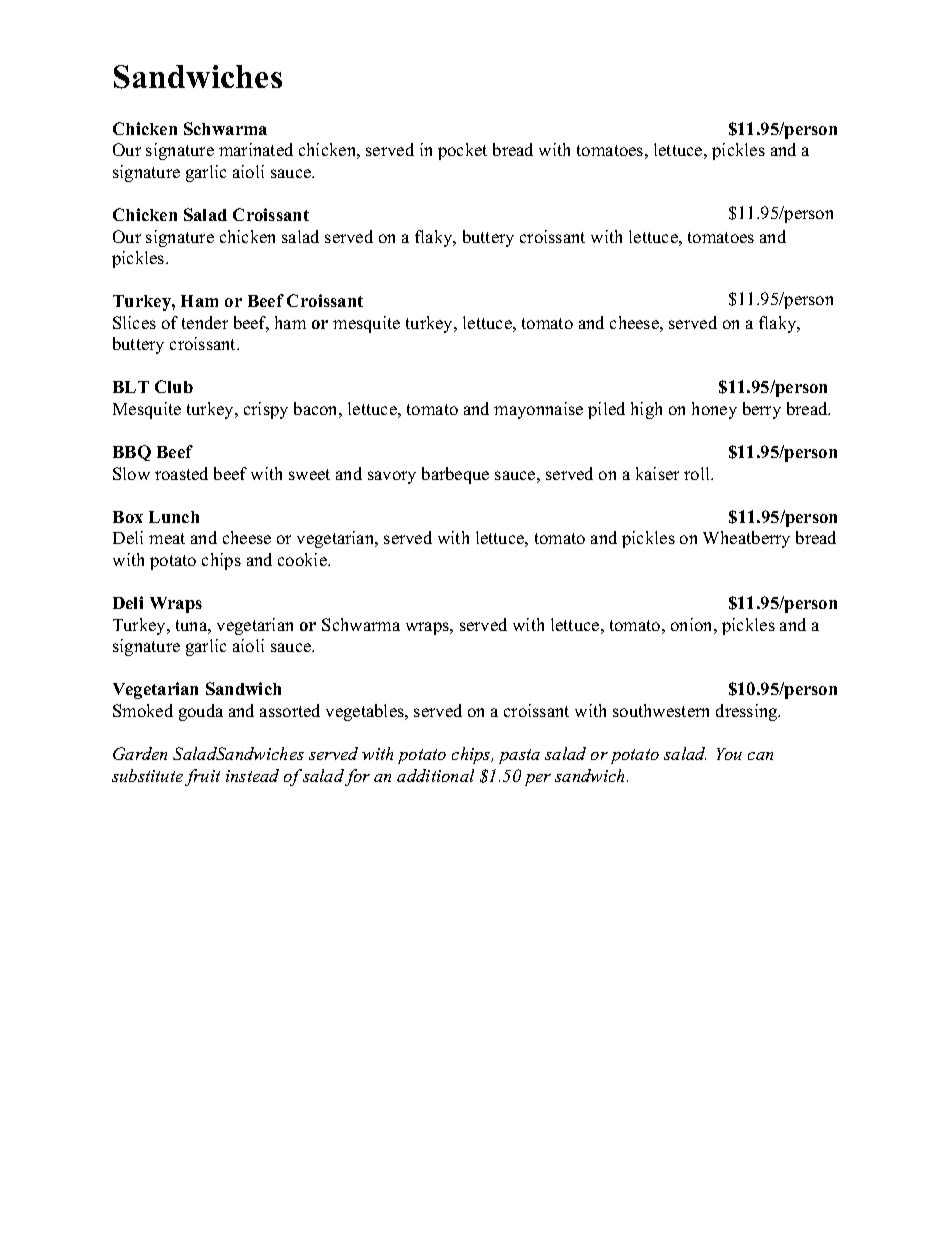  What do you see at coordinates (657, 473) in the image?
I see `kaiser` at bounding box center [657, 473].
